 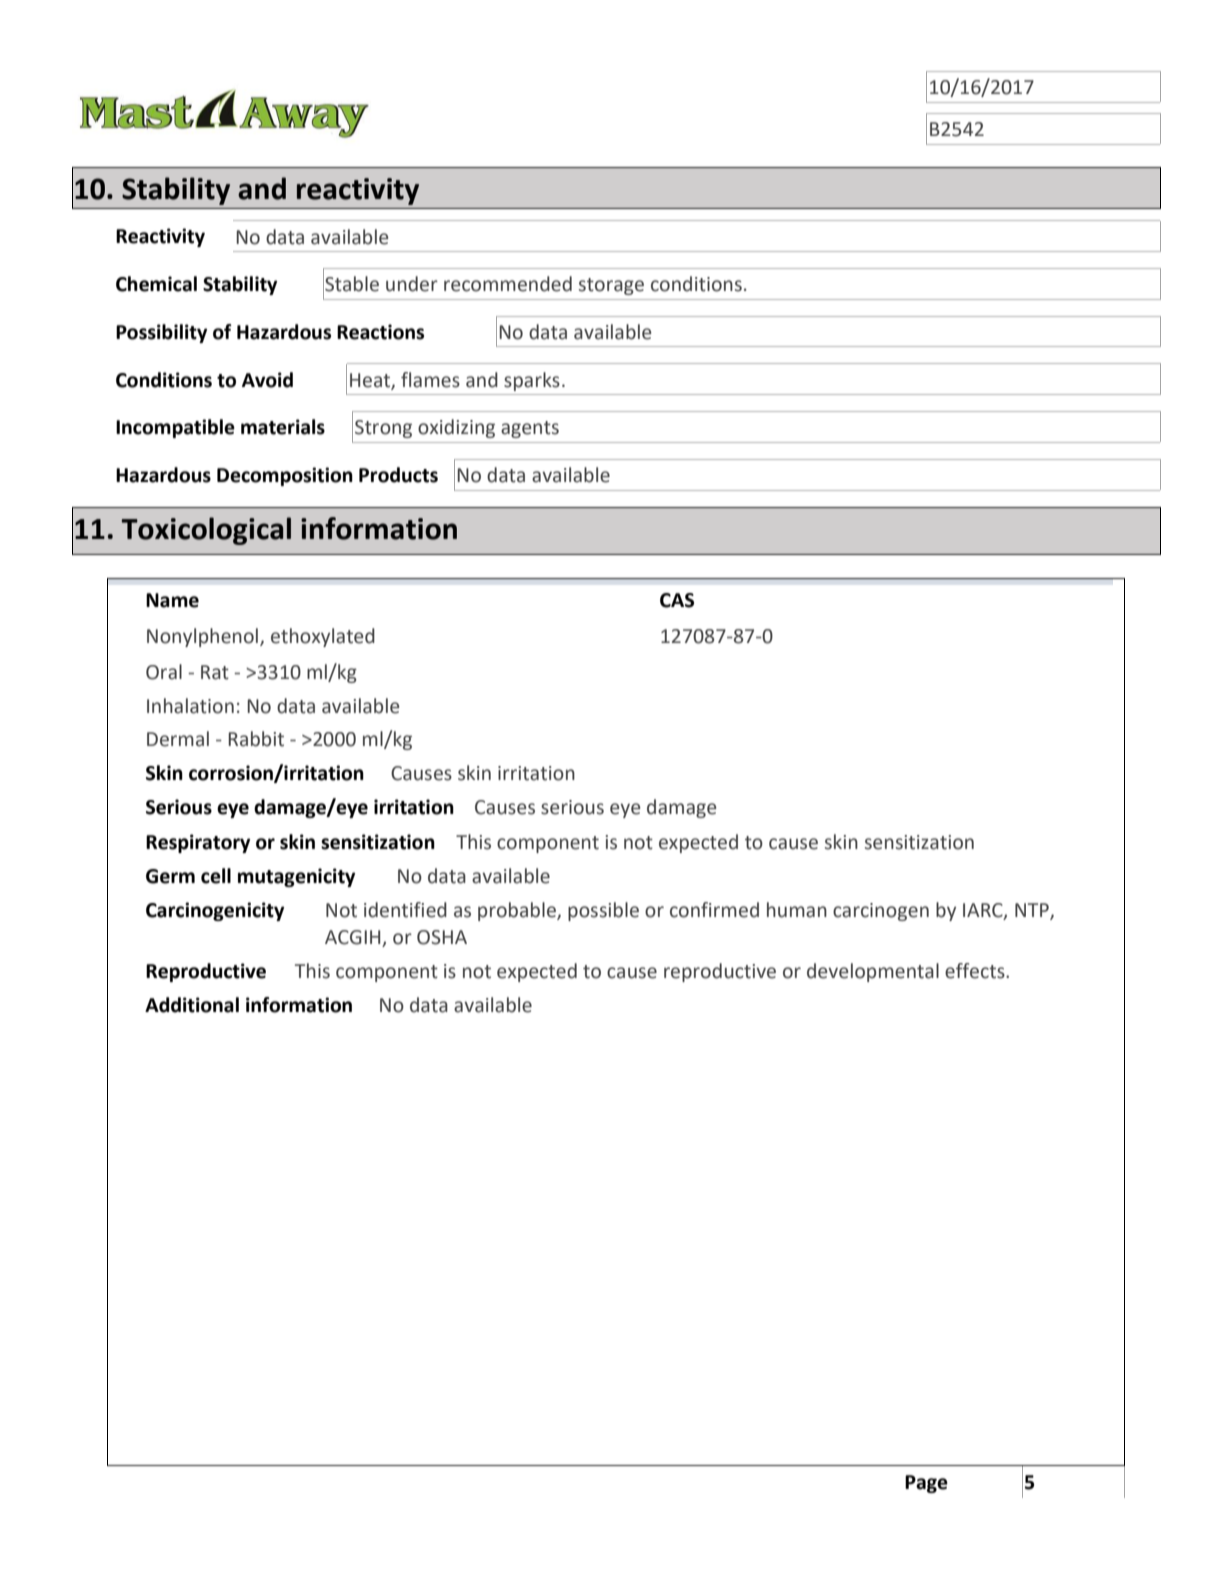 What do you see at coordinates (267, 380) in the screenshot?
I see `Avoid` at bounding box center [267, 380].
